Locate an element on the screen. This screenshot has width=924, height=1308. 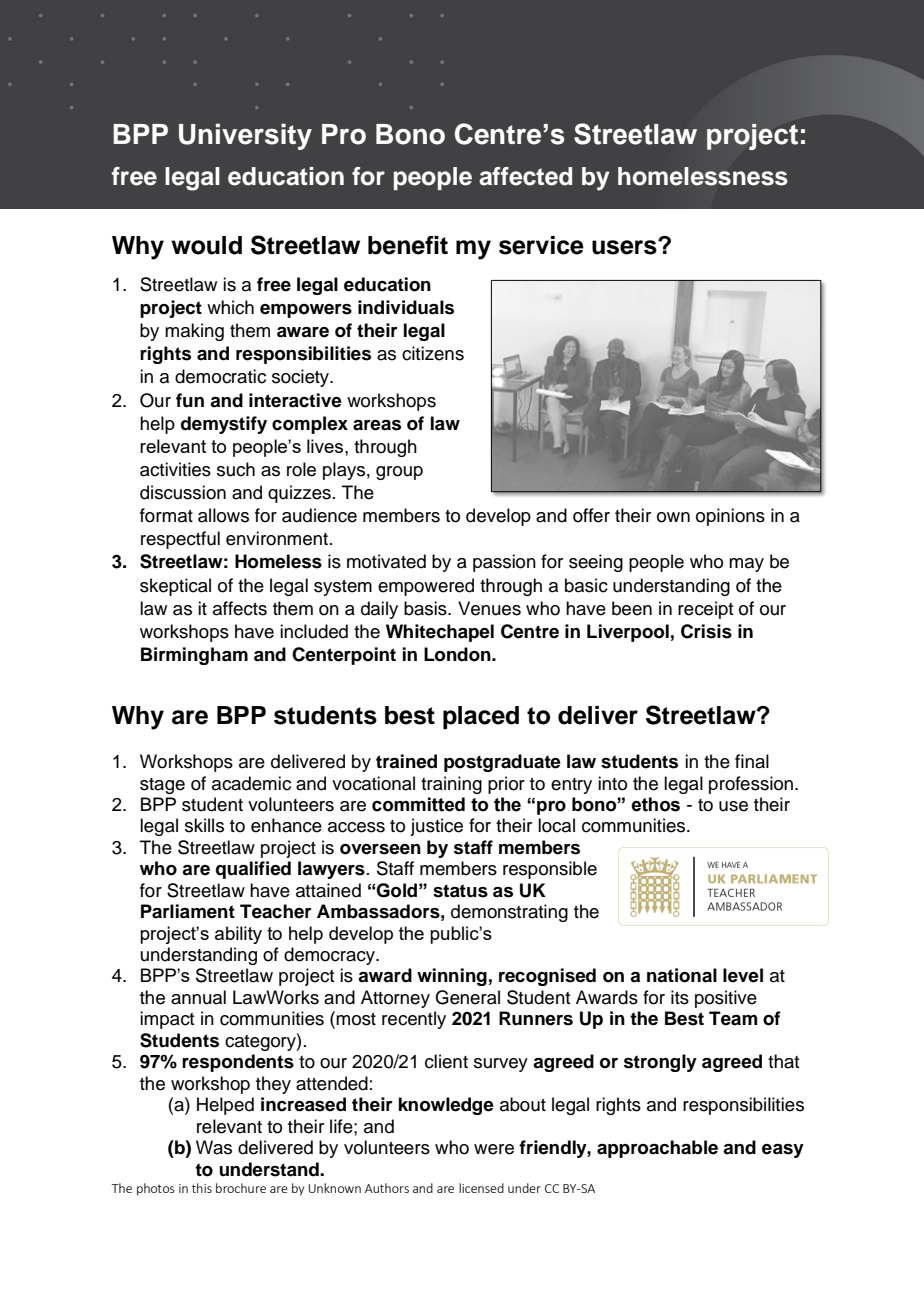
Birmingham is located at coordinates (194, 656).
